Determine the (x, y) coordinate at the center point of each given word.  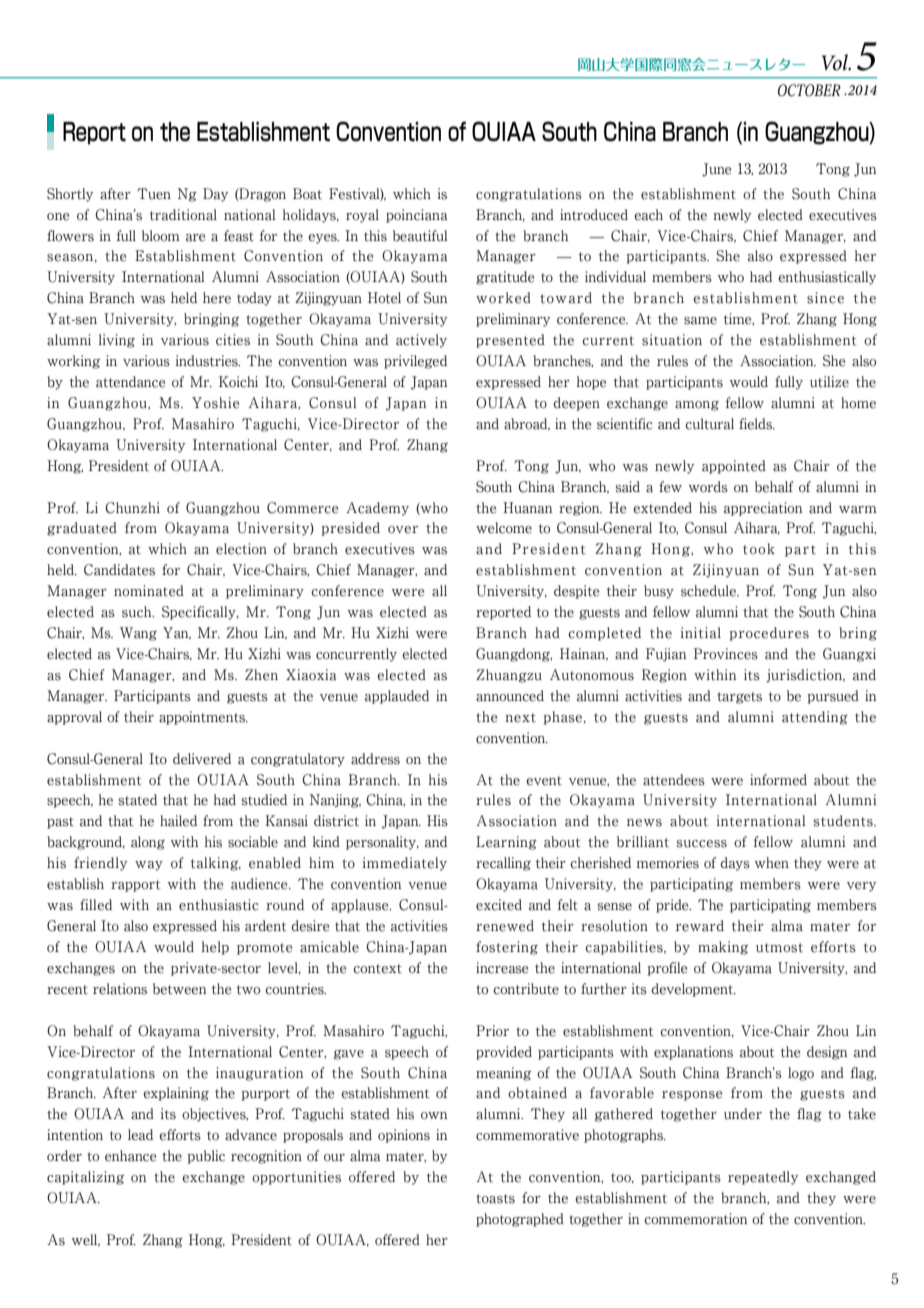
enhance (131, 1156)
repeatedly (763, 1178)
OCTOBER (809, 90)
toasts (495, 1199)
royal (362, 216)
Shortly (70, 195)
